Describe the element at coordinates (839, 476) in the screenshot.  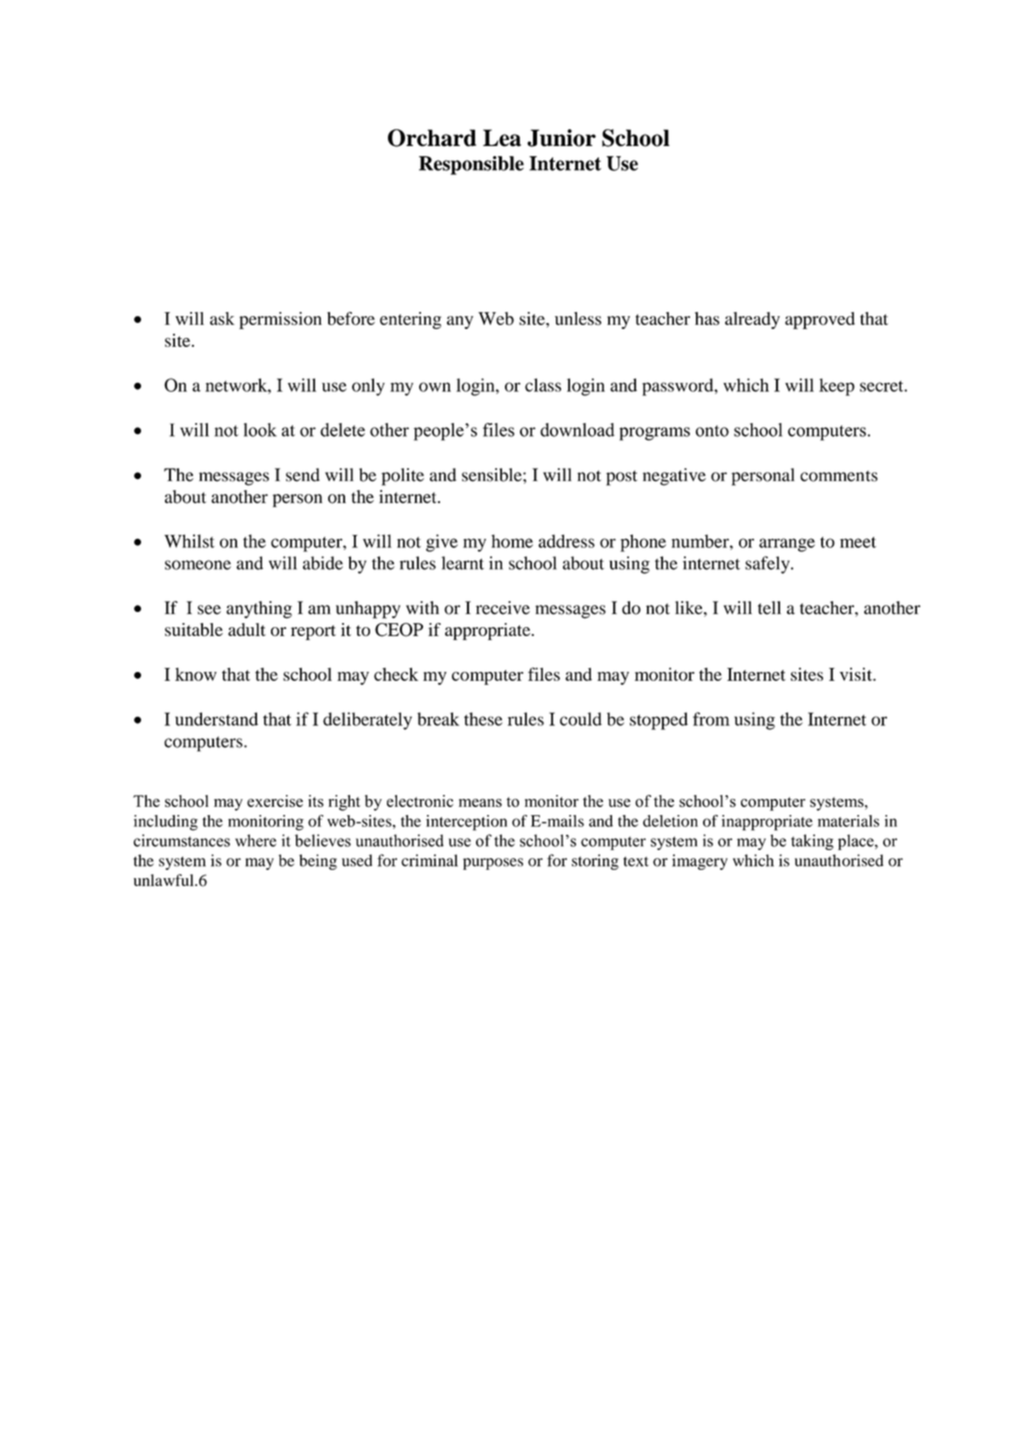
I see `comments` at that location.
